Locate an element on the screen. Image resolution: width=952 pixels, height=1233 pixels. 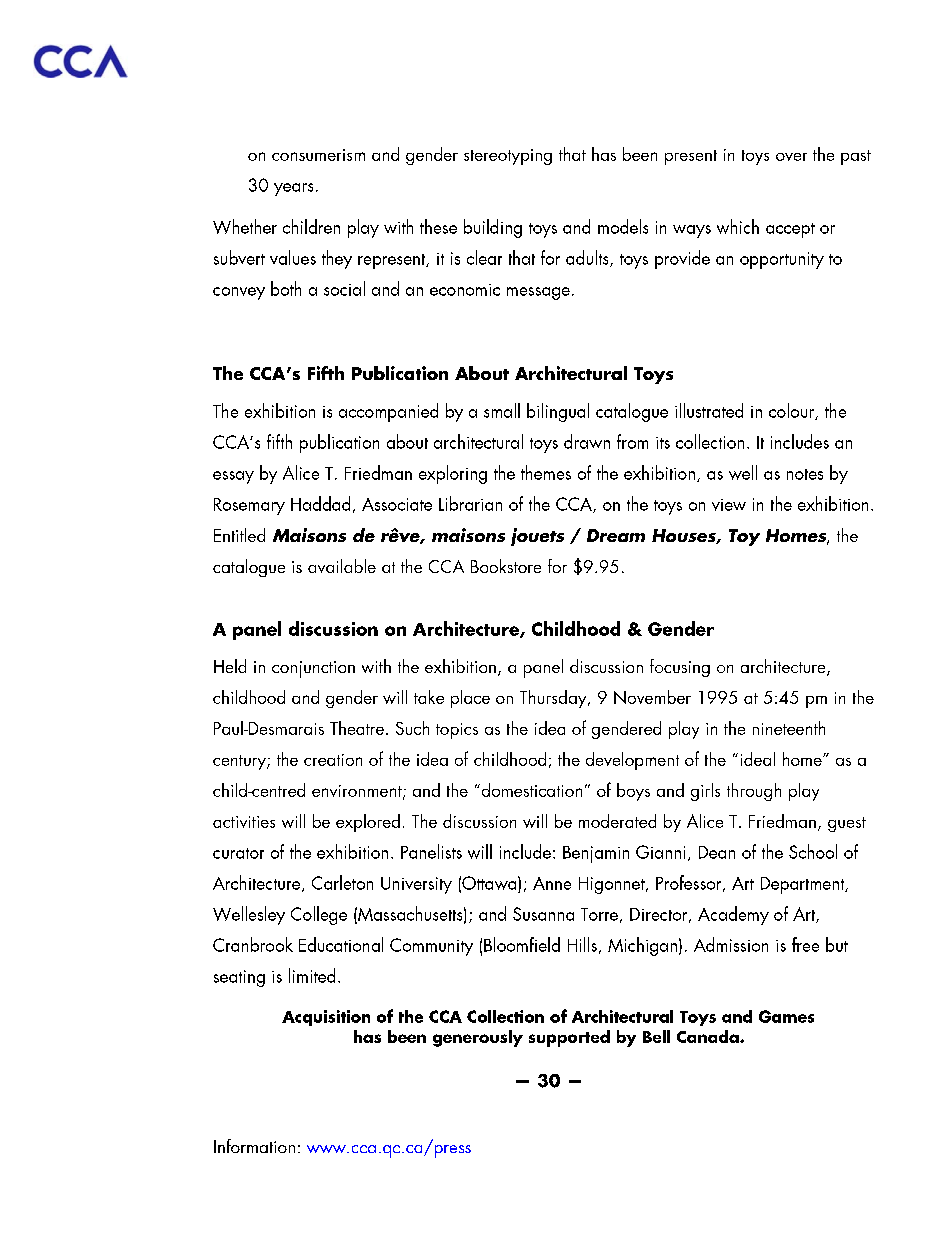
domestication is located at coordinates (530, 790).
